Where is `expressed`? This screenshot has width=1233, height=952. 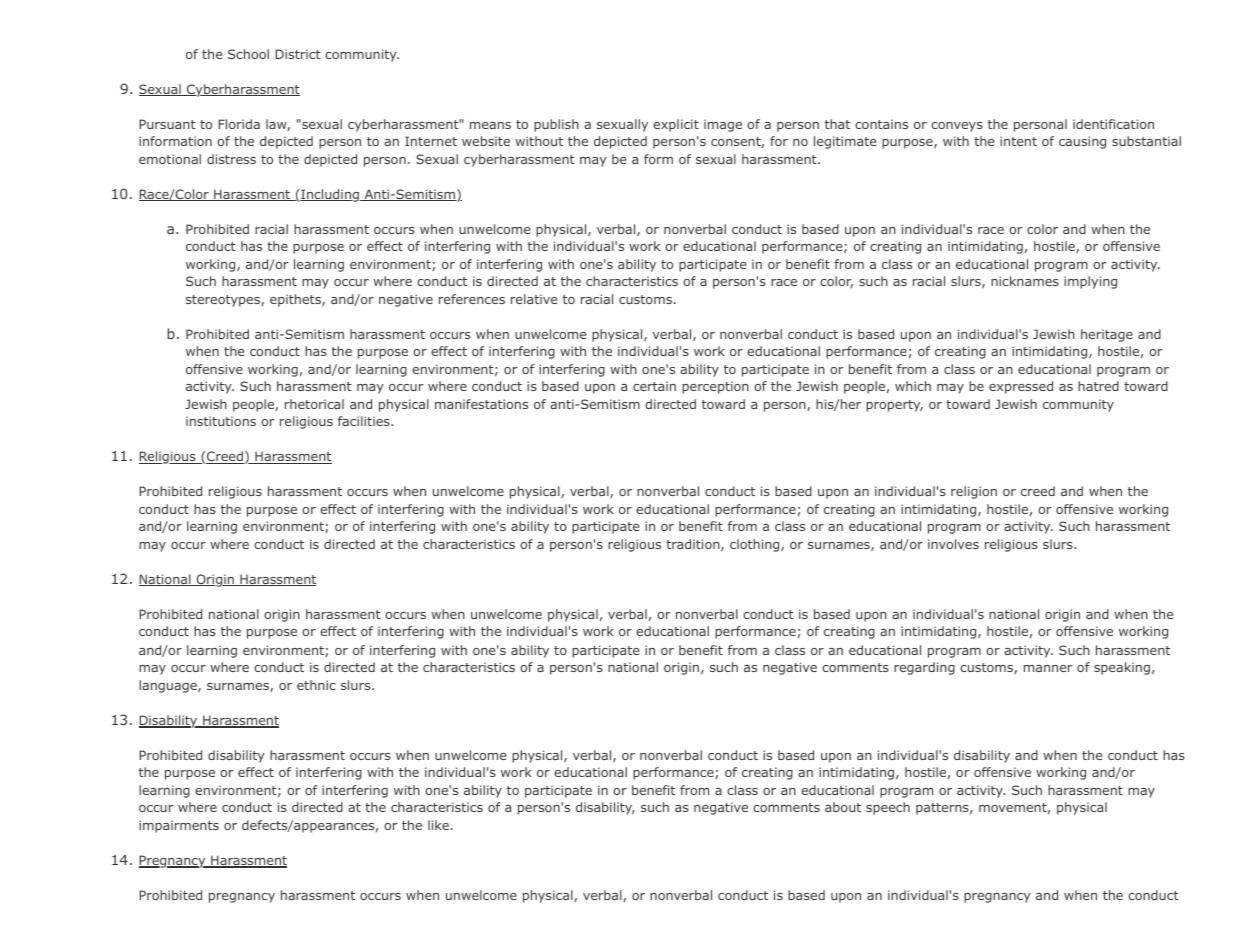
expressed is located at coordinates (1021, 387).
